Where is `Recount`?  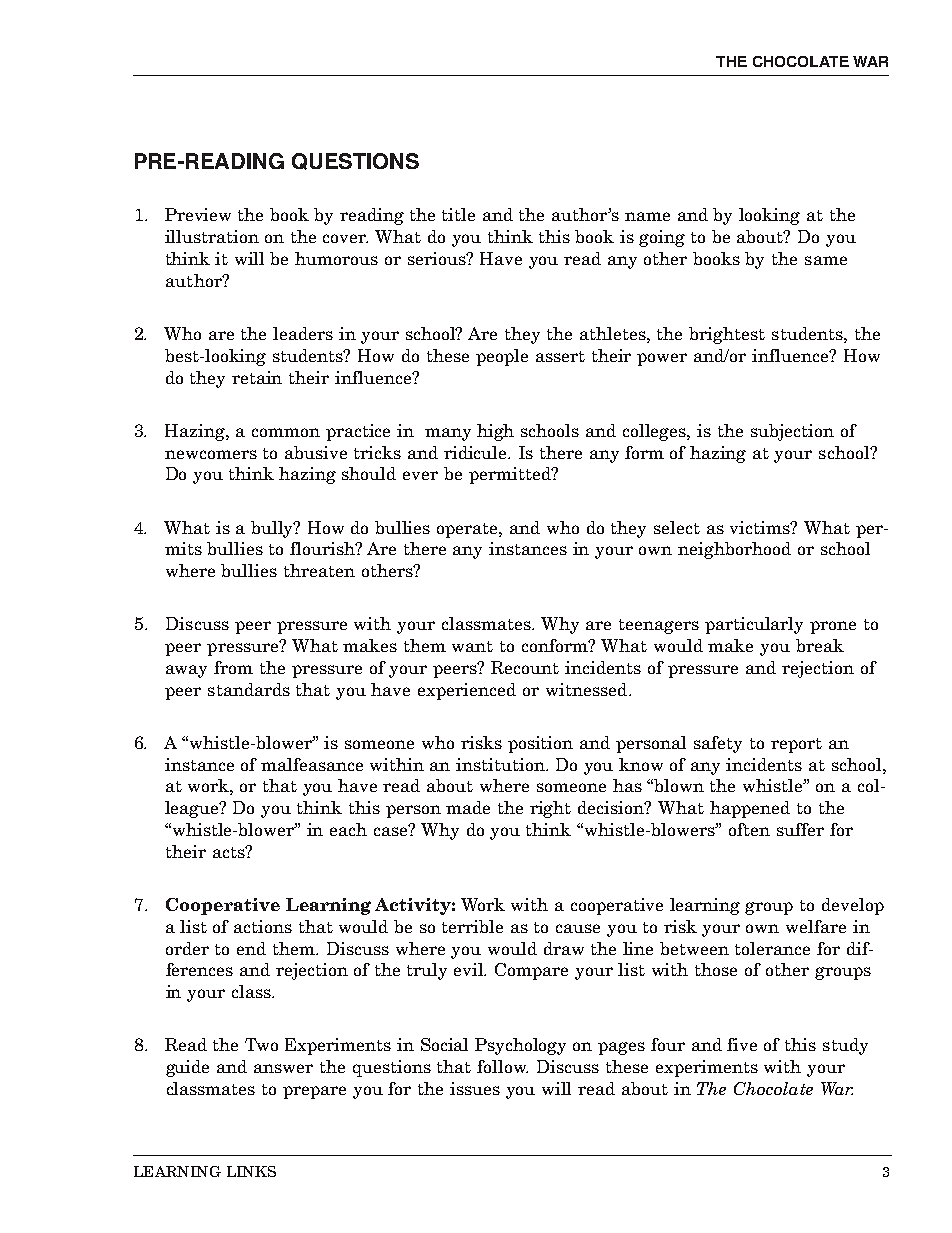
Recount is located at coordinates (525, 667).
